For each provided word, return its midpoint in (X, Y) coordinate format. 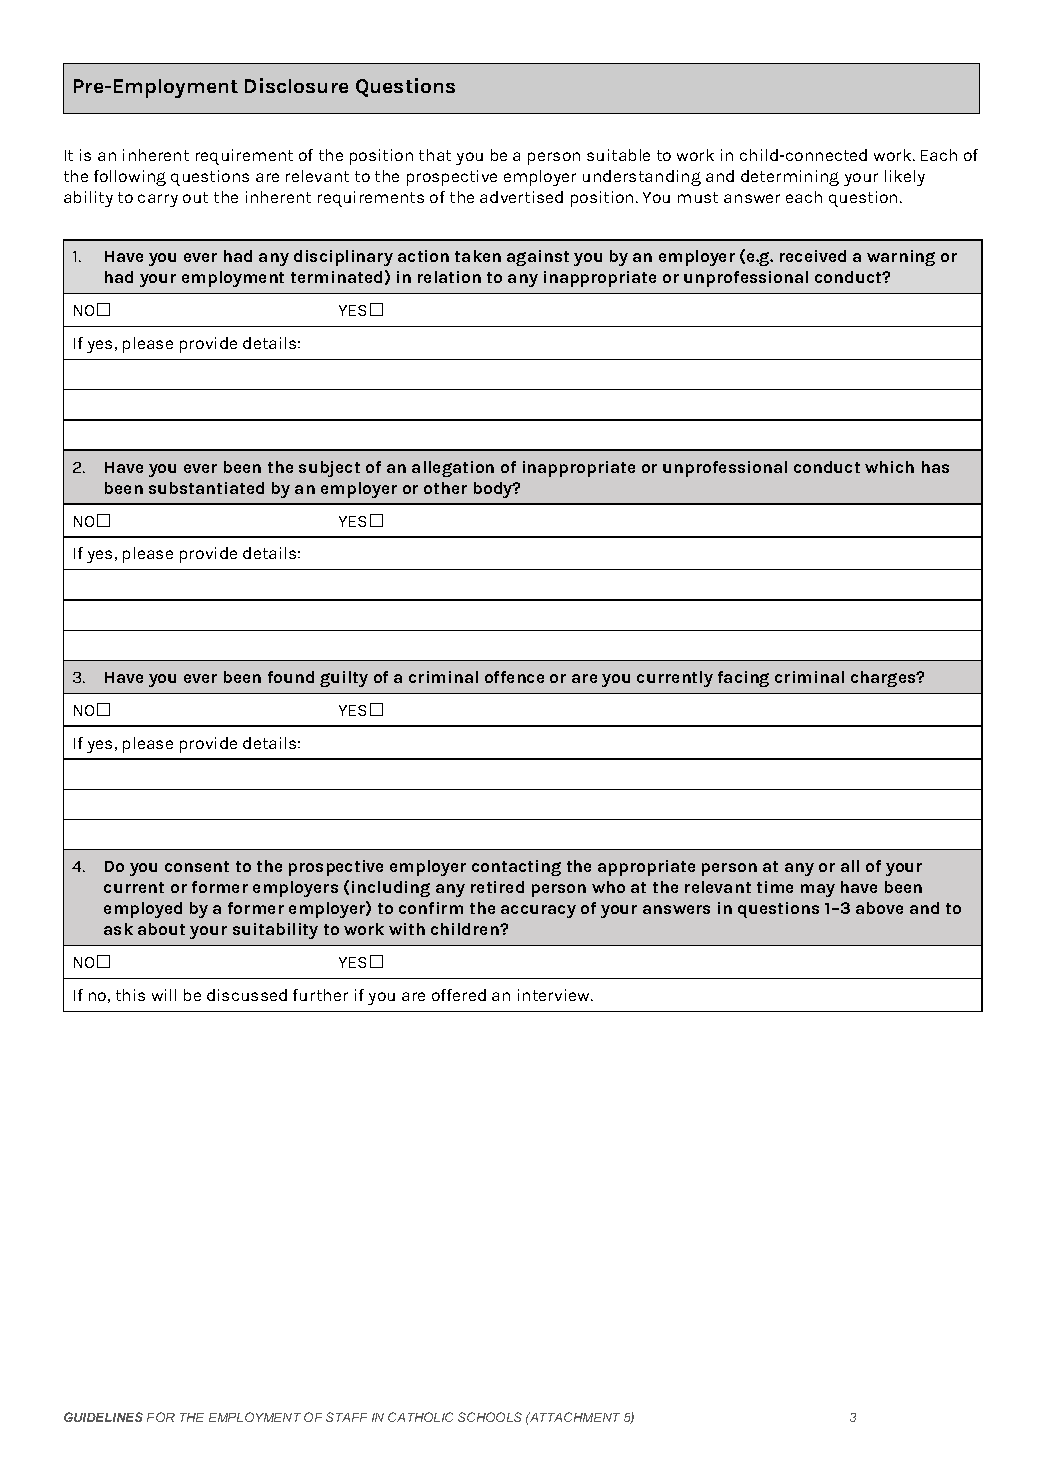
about (161, 929)
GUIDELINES (103, 1417)
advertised (521, 197)
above (879, 908)
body (494, 490)
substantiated (206, 488)
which (889, 467)
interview (555, 995)
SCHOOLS (490, 1417)
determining (790, 178)
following (130, 178)
